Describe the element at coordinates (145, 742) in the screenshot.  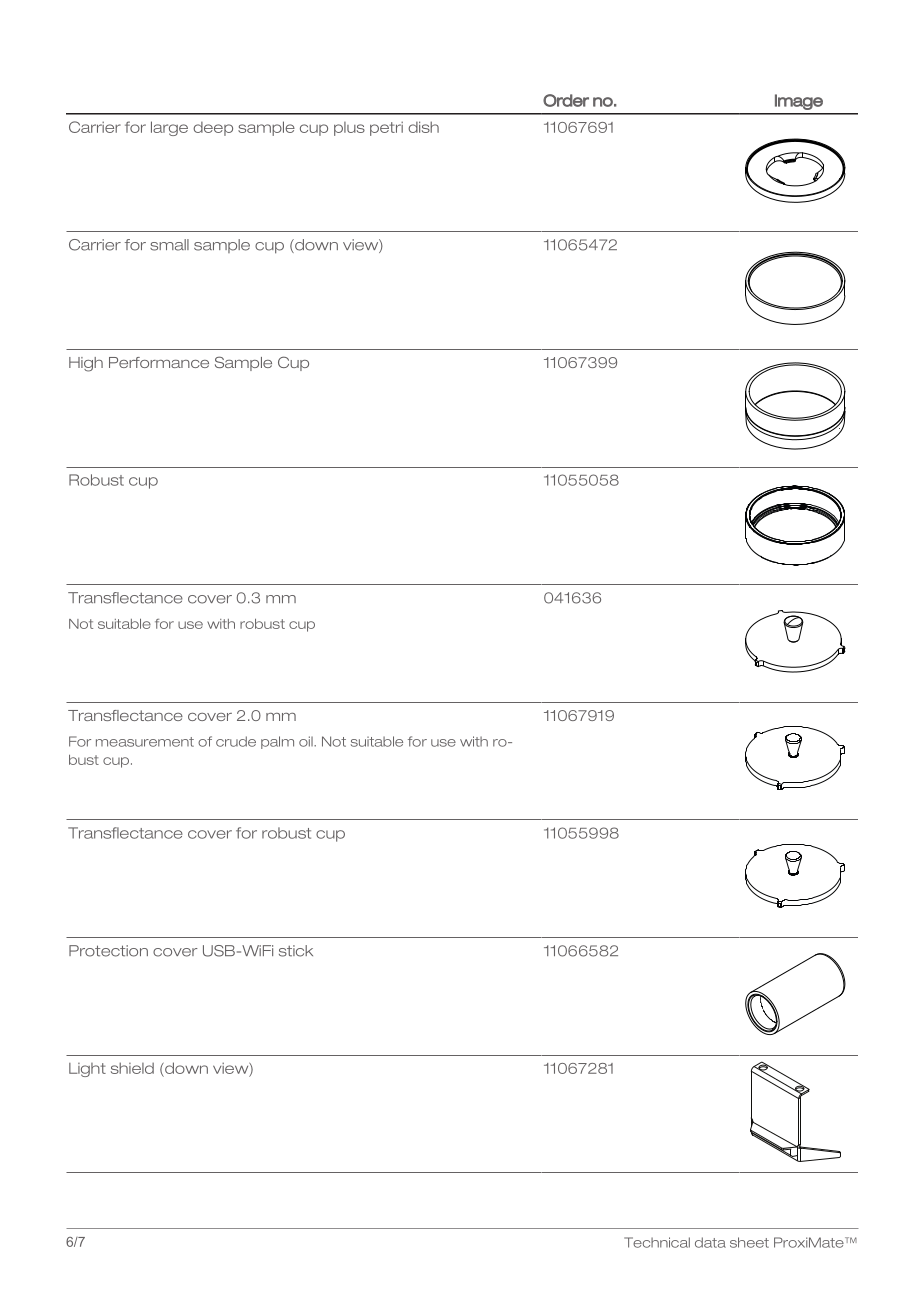
I see `measurement` at that location.
